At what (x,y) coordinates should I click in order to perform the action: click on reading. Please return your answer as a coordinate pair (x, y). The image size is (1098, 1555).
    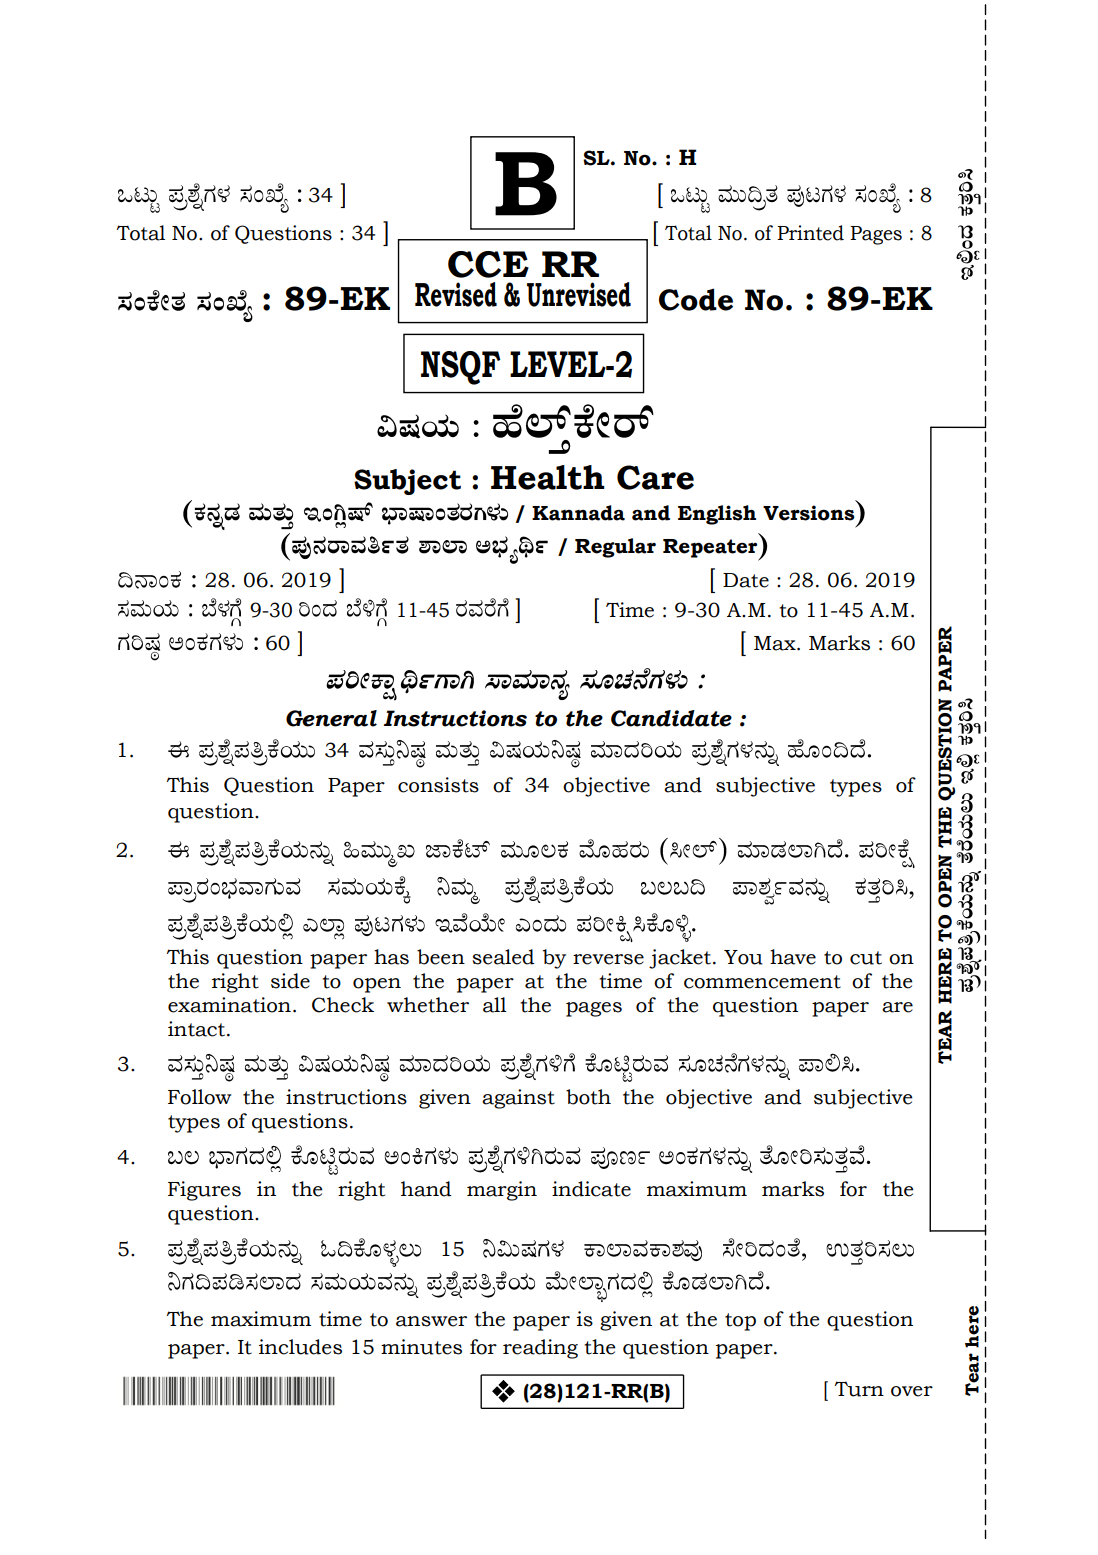
    Looking at the image, I should click on (540, 1349).
